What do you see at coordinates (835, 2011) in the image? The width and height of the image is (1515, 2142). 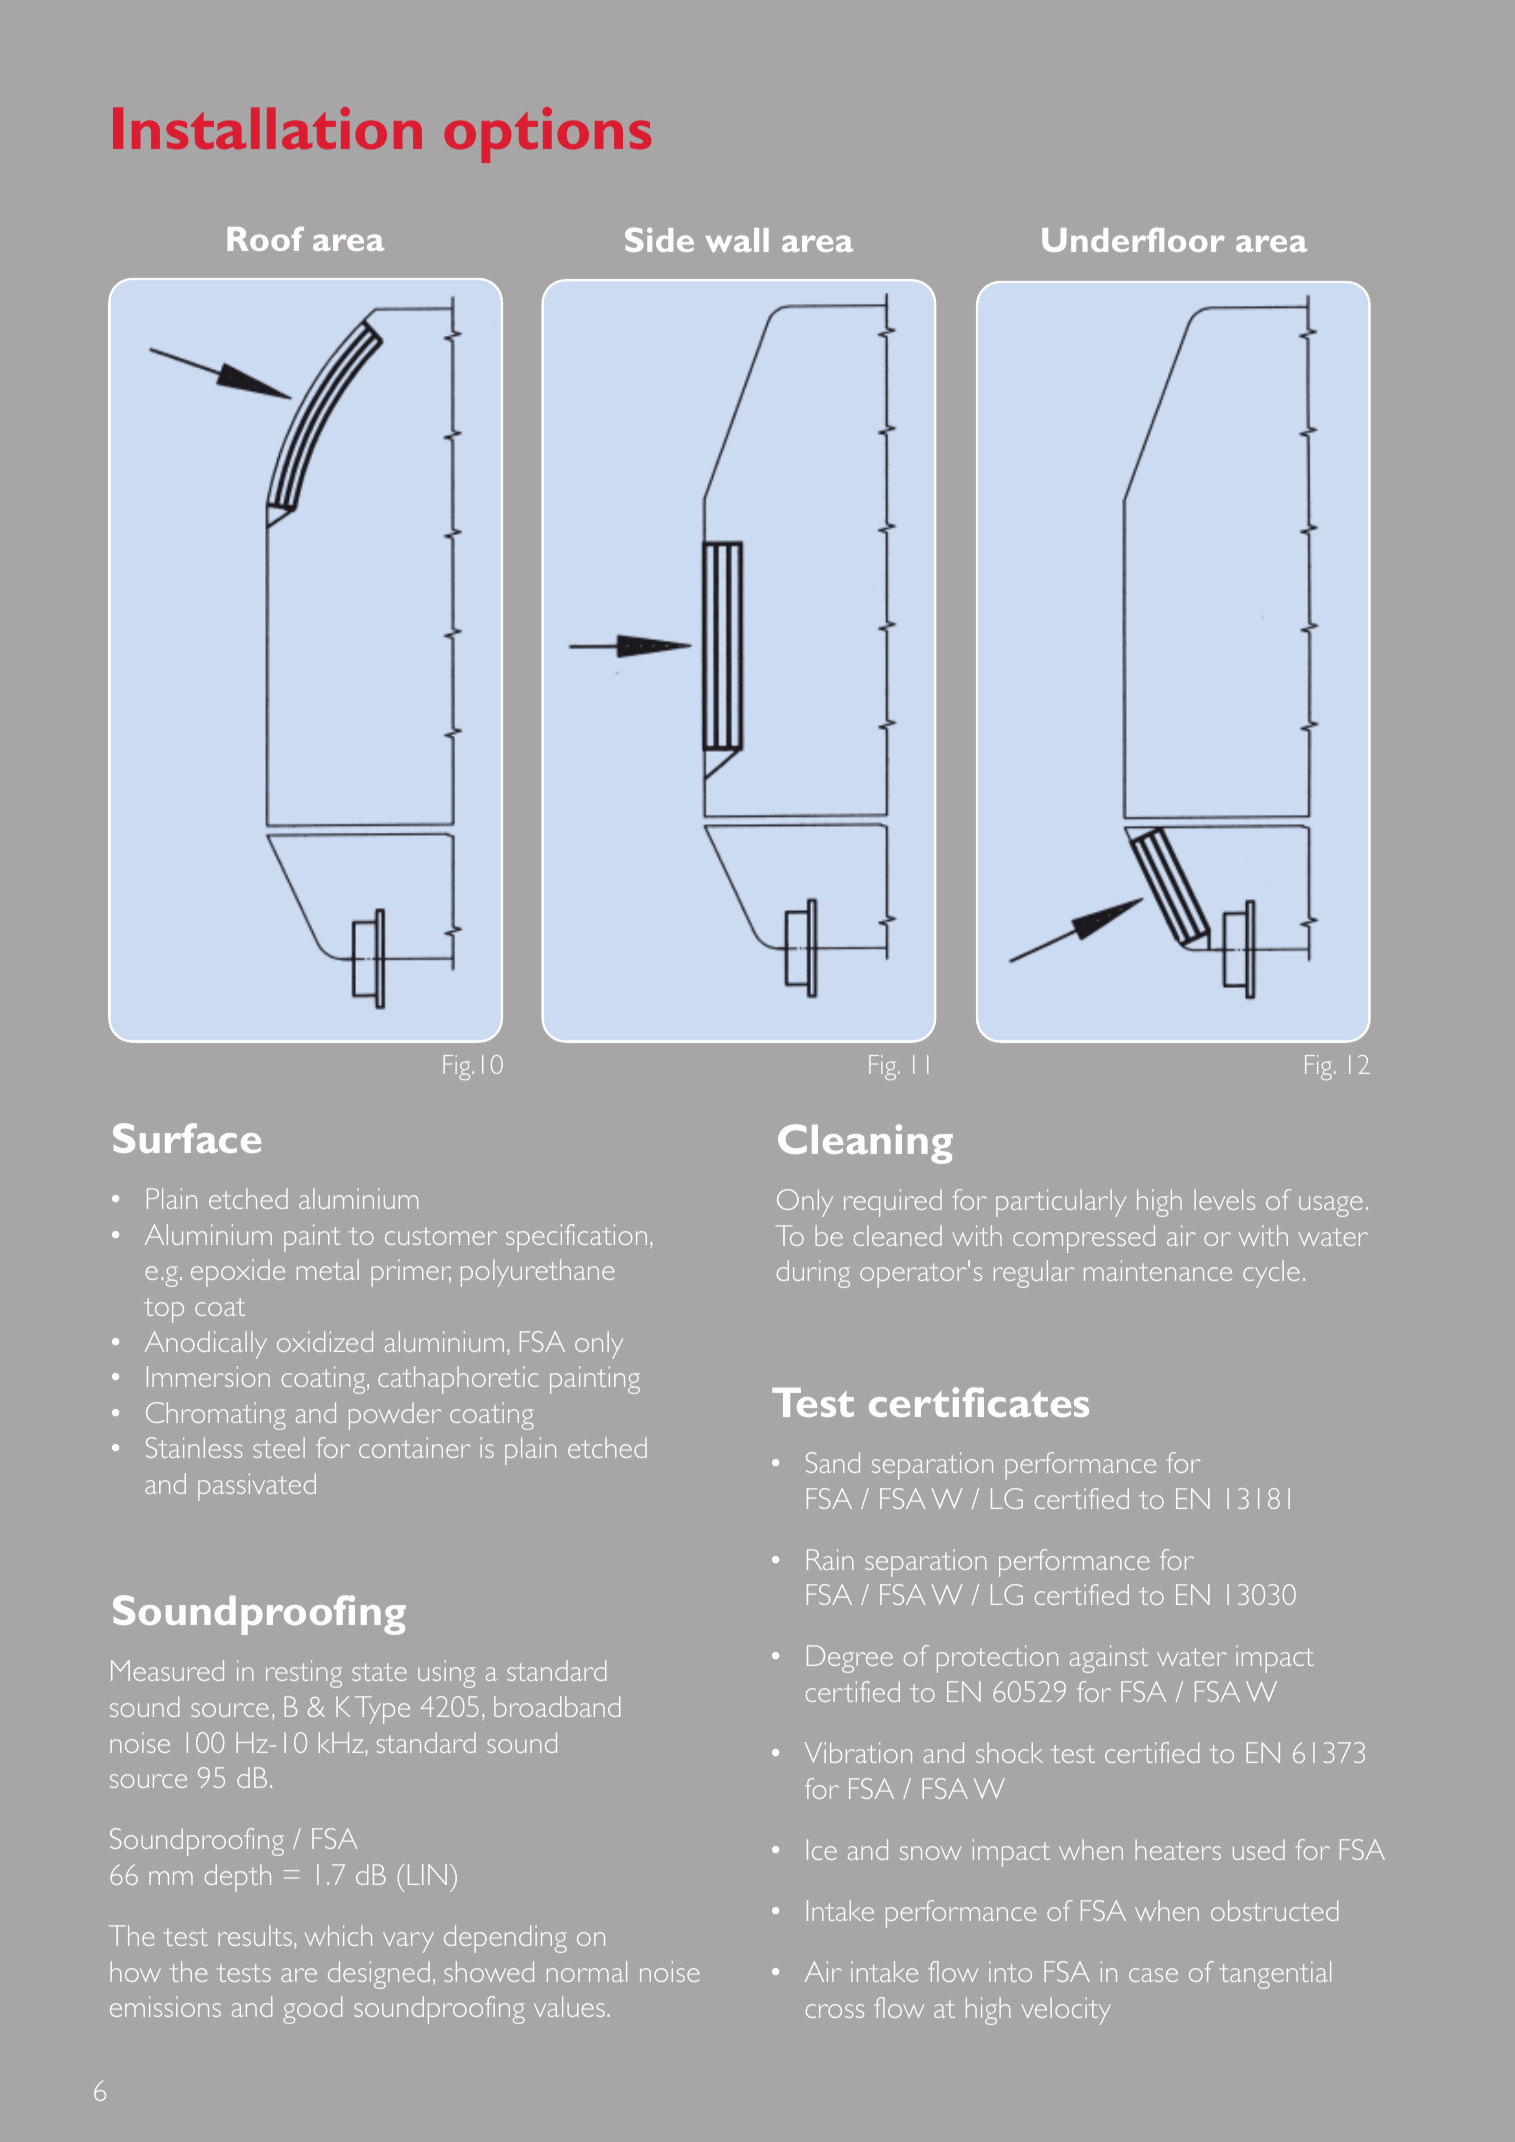 I see `cross` at bounding box center [835, 2011].
